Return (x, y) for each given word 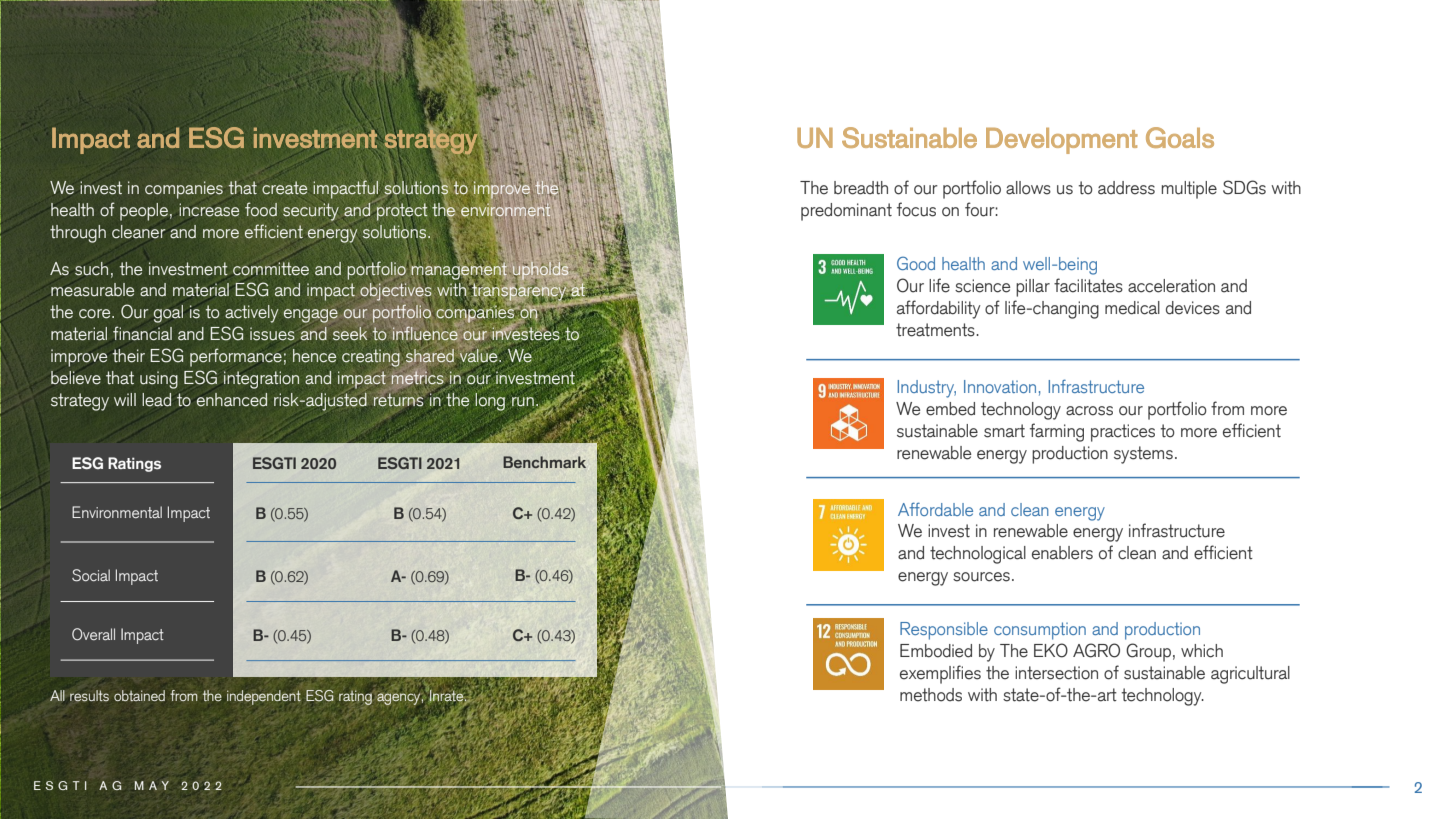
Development (1062, 141)
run (523, 402)
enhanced (232, 400)
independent (264, 697)
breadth (861, 188)
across (1089, 411)
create (284, 188)
